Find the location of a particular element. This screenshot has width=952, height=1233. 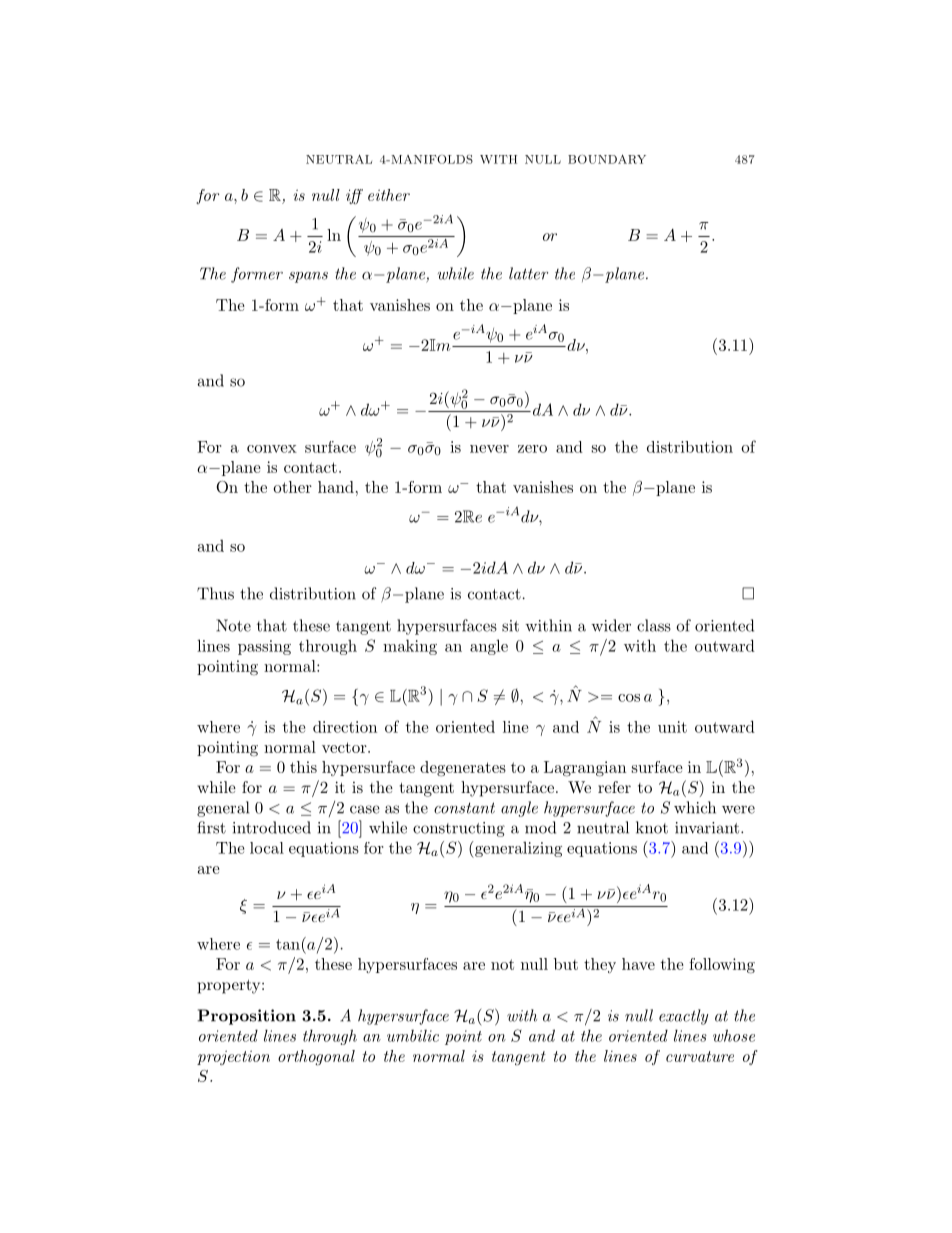

they is located at coordinates (600, 965).
